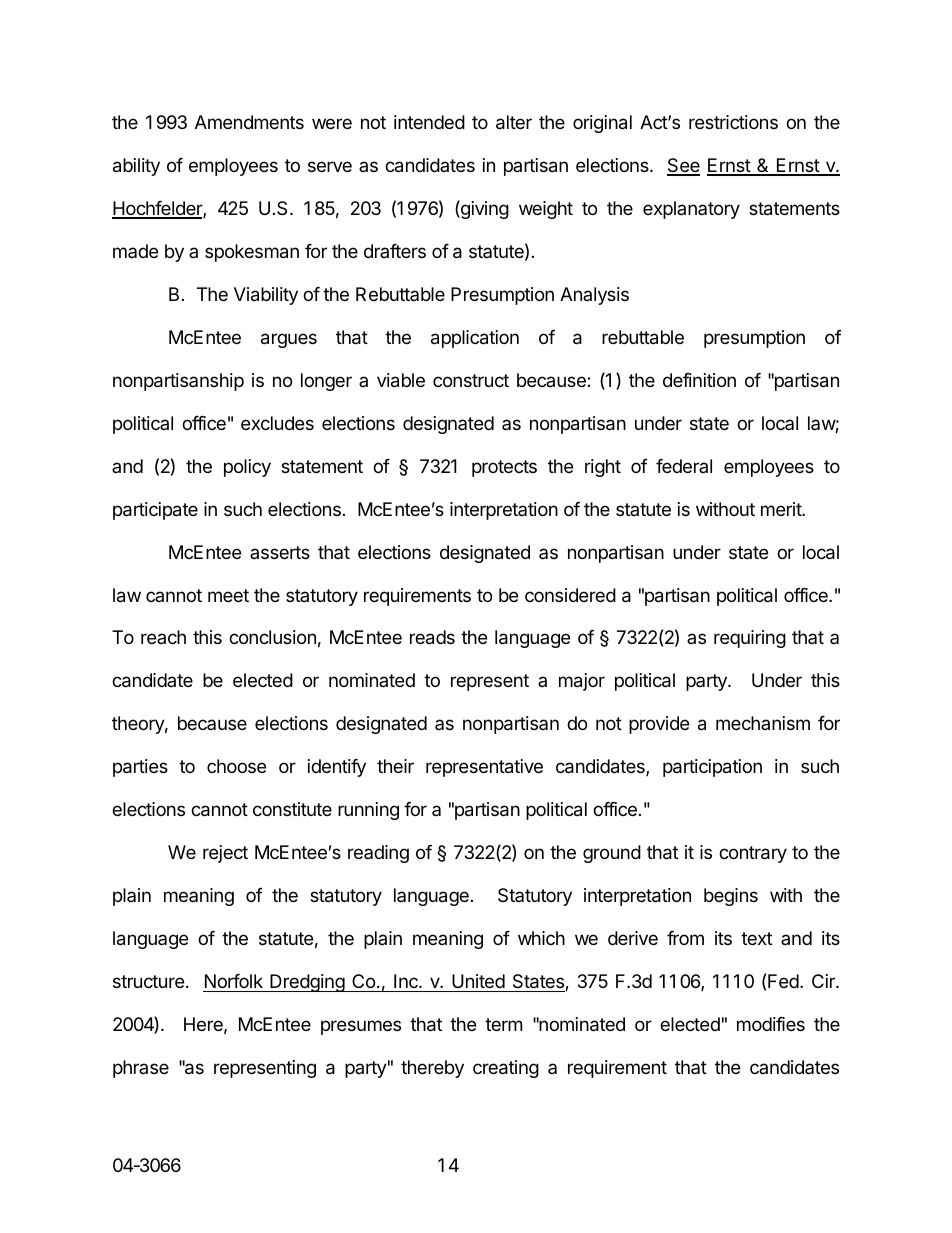 The width and height of the page is (952, 1233). Describe the element at coordinates (141, 1069) in the page. I see `phrase` at that location.
